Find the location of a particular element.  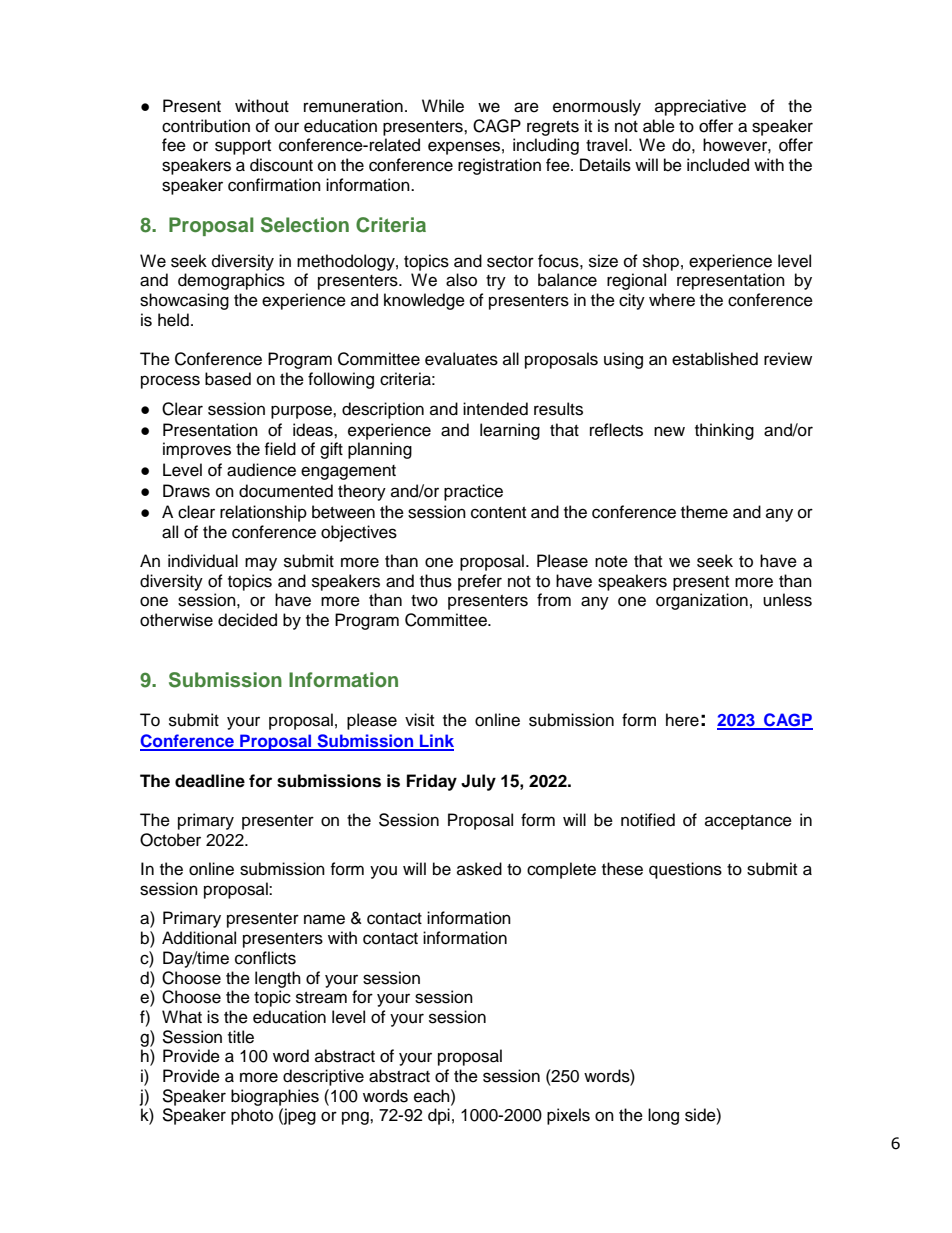

biographies is located at coordinates (275, 1097).
